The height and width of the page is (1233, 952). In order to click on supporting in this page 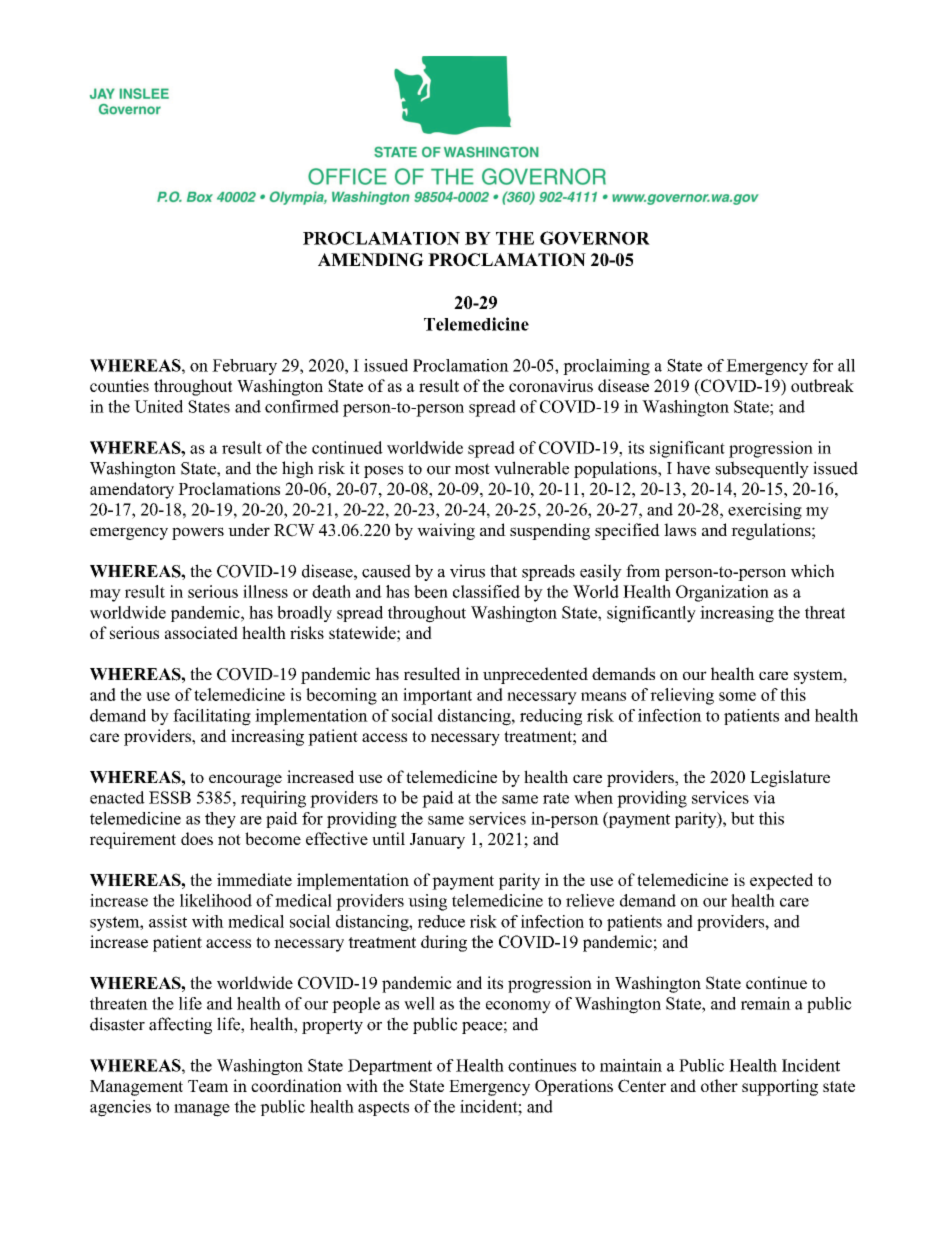, I will do `click(780, 1087)`.
